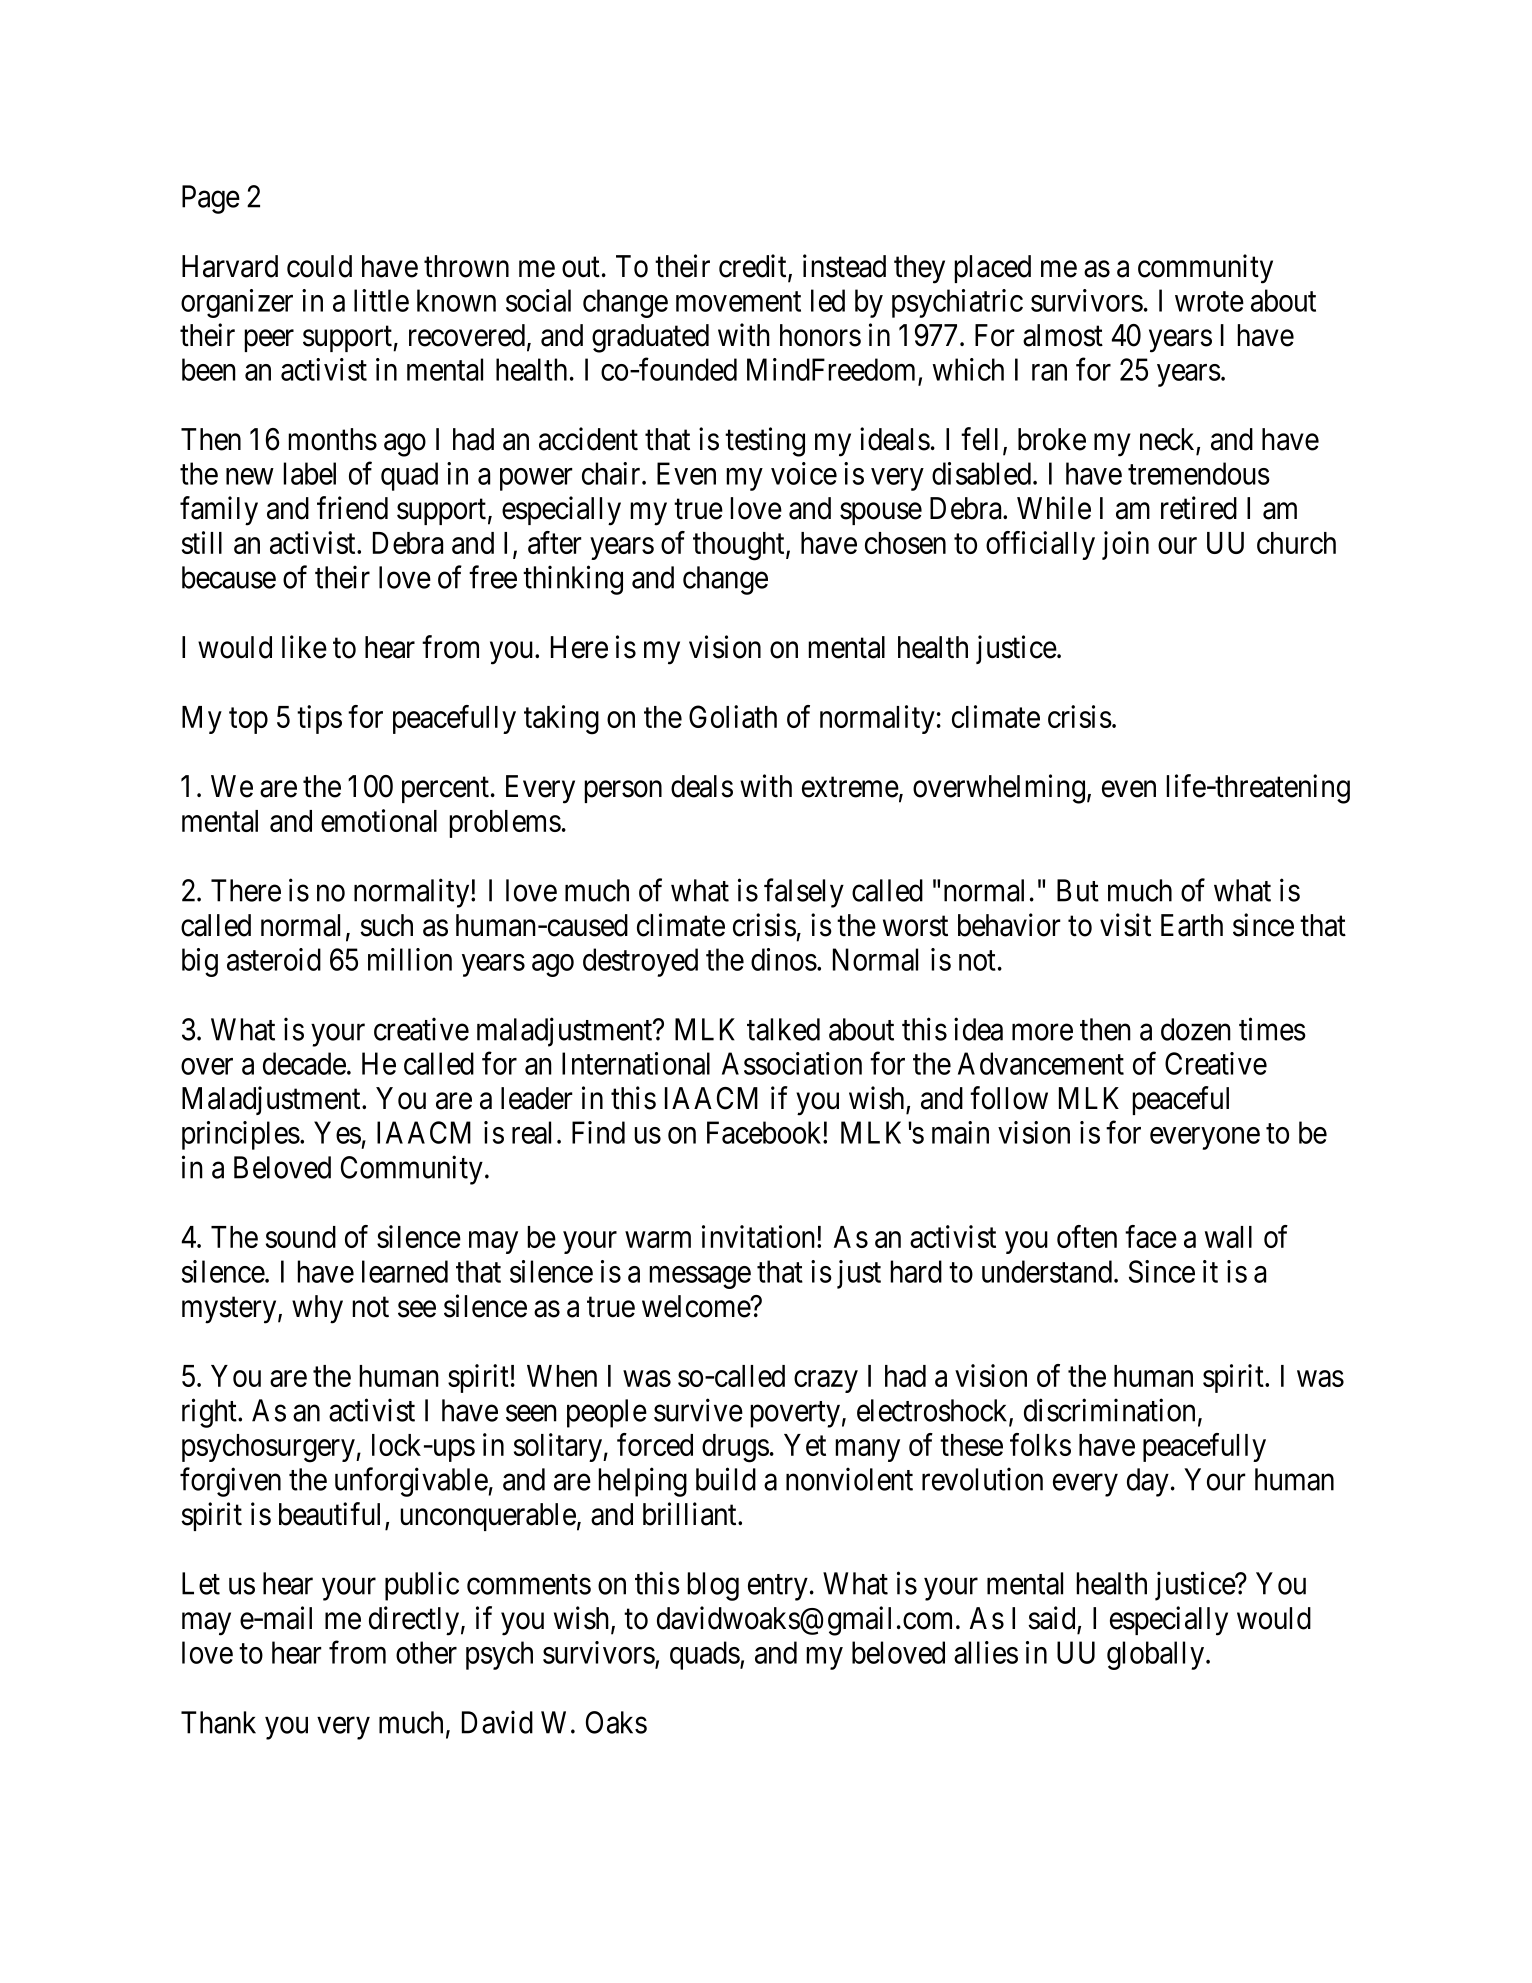 The height and width of the document is (1983, 1532). I want to click on could, so click(319, 266).
